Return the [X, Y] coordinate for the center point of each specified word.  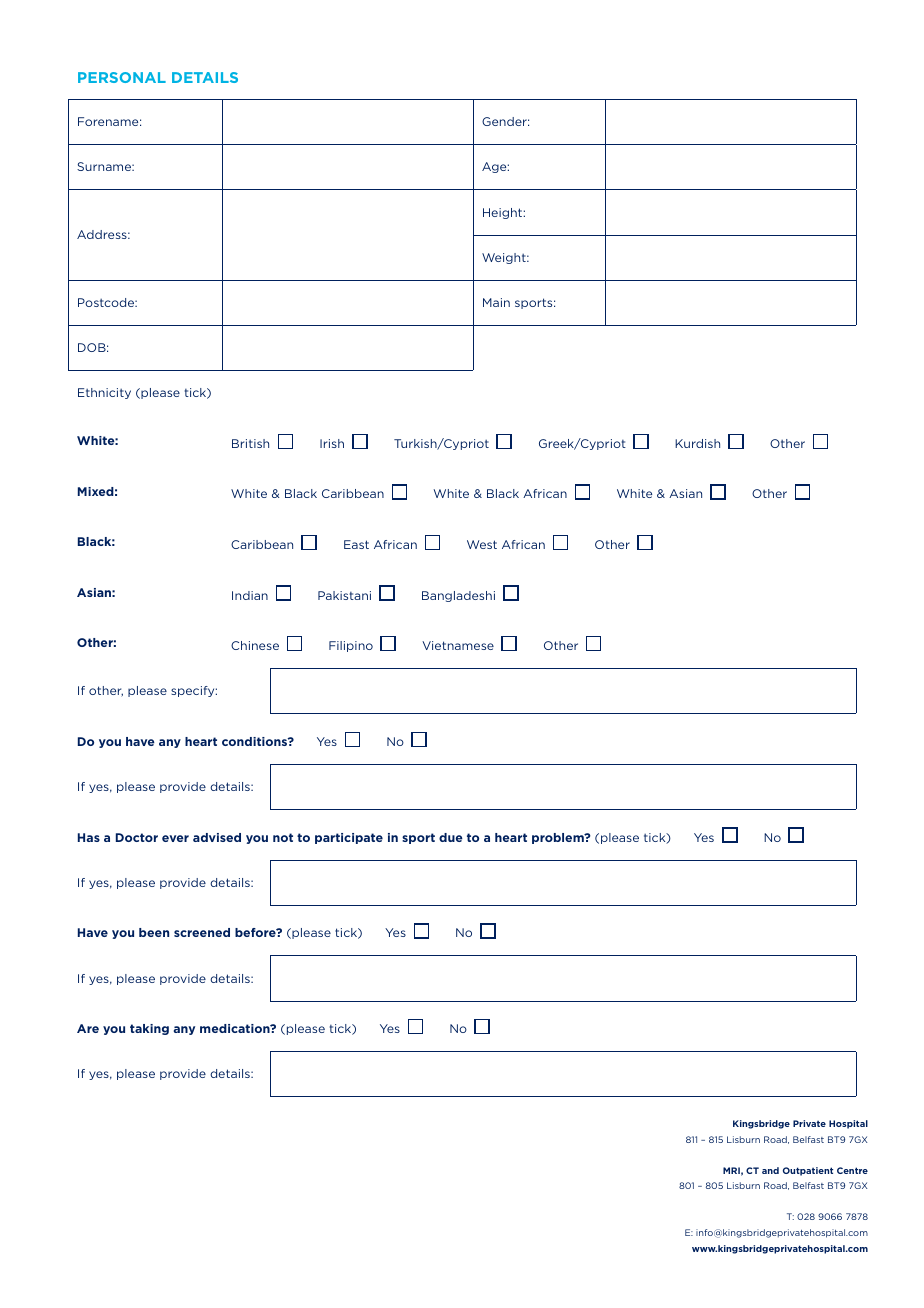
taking [149, 1029]
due [451, 837]
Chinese [255, 645]
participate [349, 838]
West [482, 544]
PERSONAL [122, 77]
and [770, 1170]
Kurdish [697, 443]
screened [202, 932]
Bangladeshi [458, 596]
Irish [332, 443]
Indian [250, 595]
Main [496, 302]
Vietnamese [458, 645]
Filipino [351, 646]
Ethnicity [104, 393]
